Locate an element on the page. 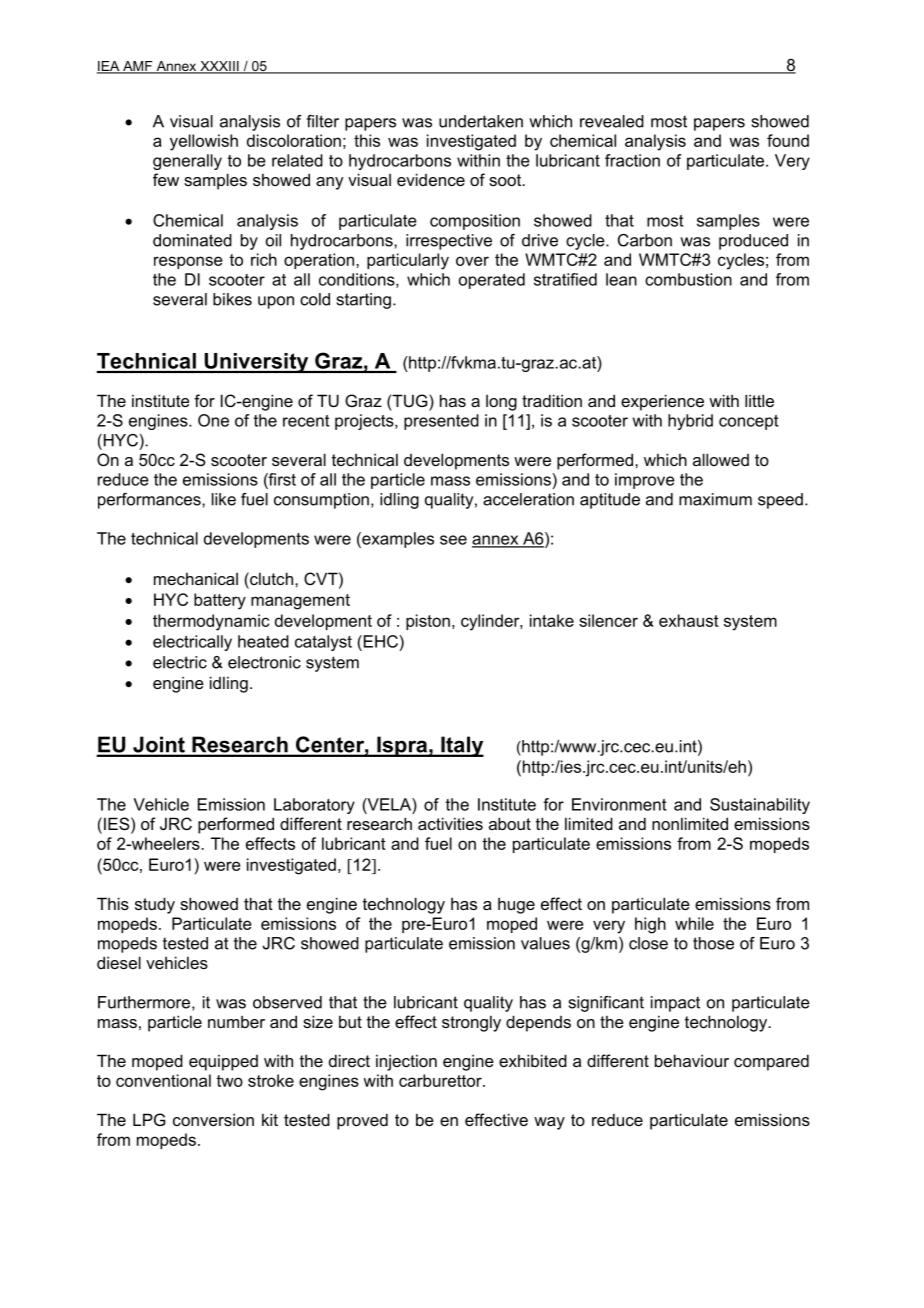 The height and width of the document is (1308, 924). found is located at coordinates (788, 140).
